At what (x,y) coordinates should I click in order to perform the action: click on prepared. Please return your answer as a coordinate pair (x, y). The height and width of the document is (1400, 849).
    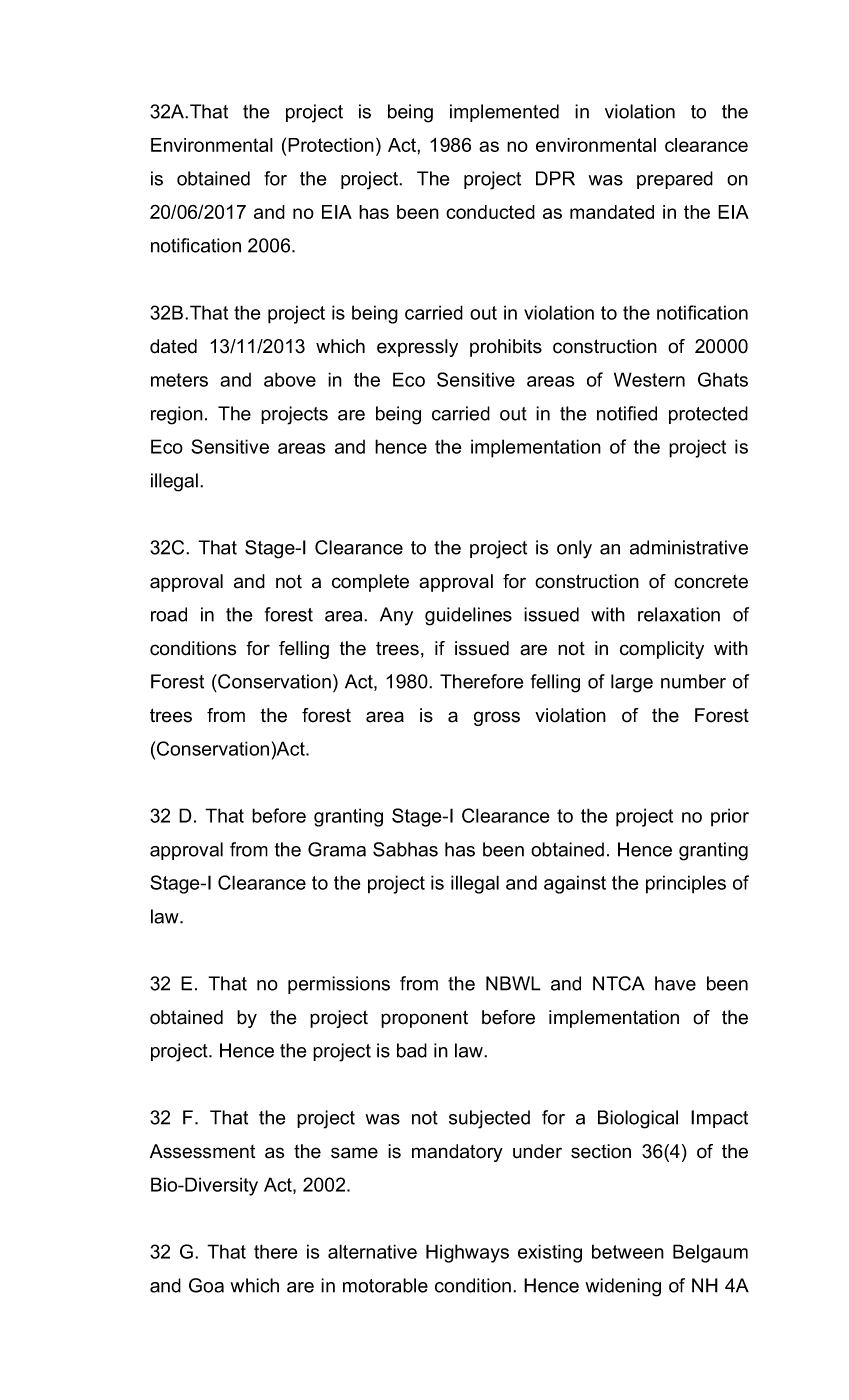
    Looking at the image, I should click on (675, 180).
